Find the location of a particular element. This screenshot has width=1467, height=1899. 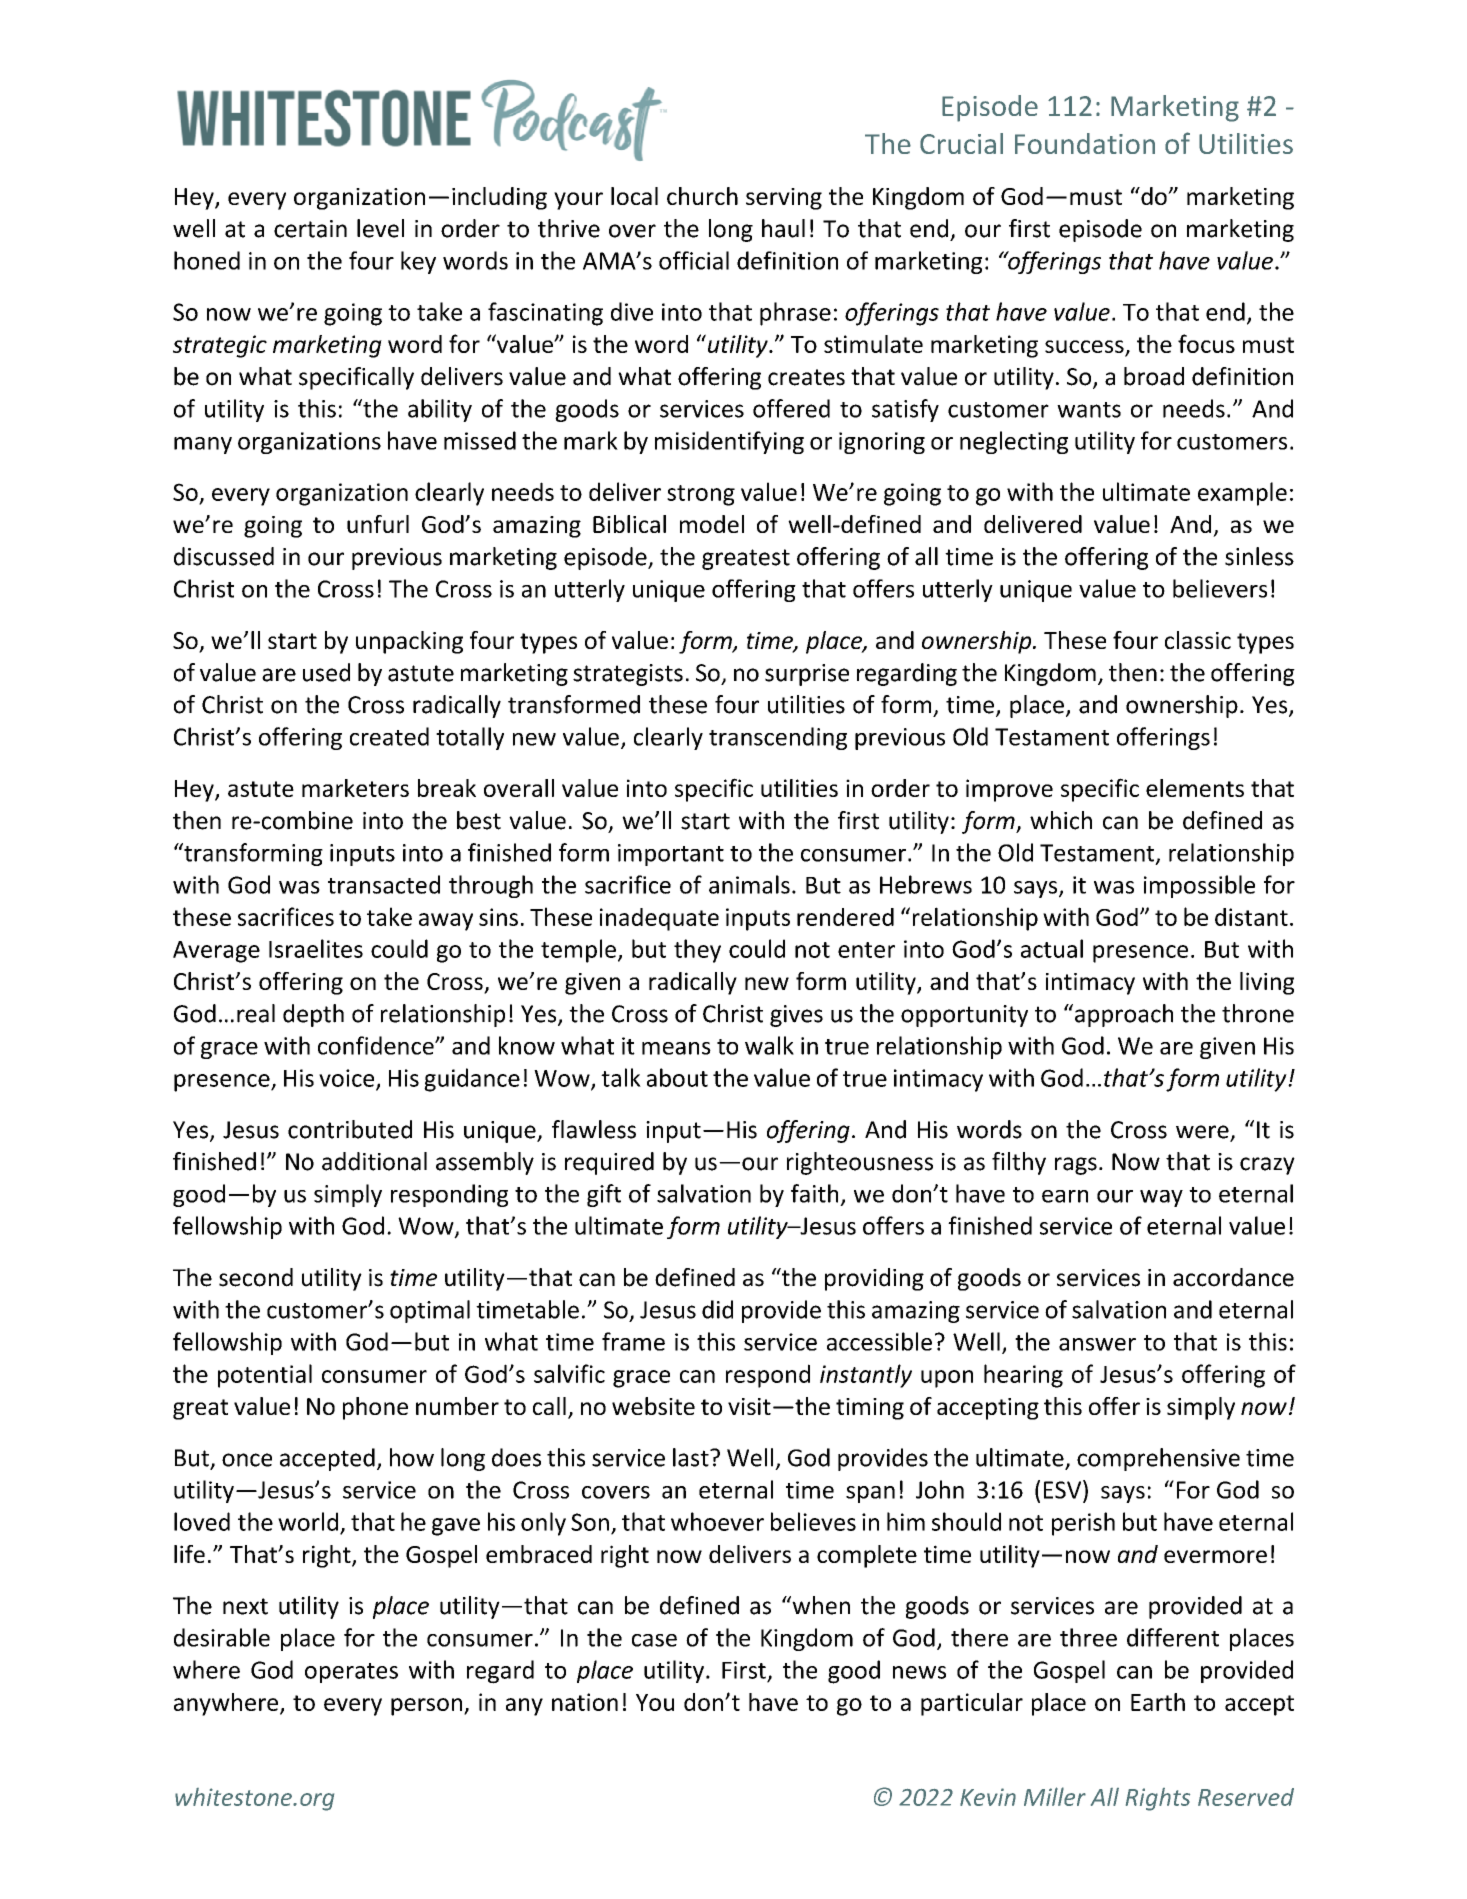

Foundation is located at coordinates (1085, 143).
